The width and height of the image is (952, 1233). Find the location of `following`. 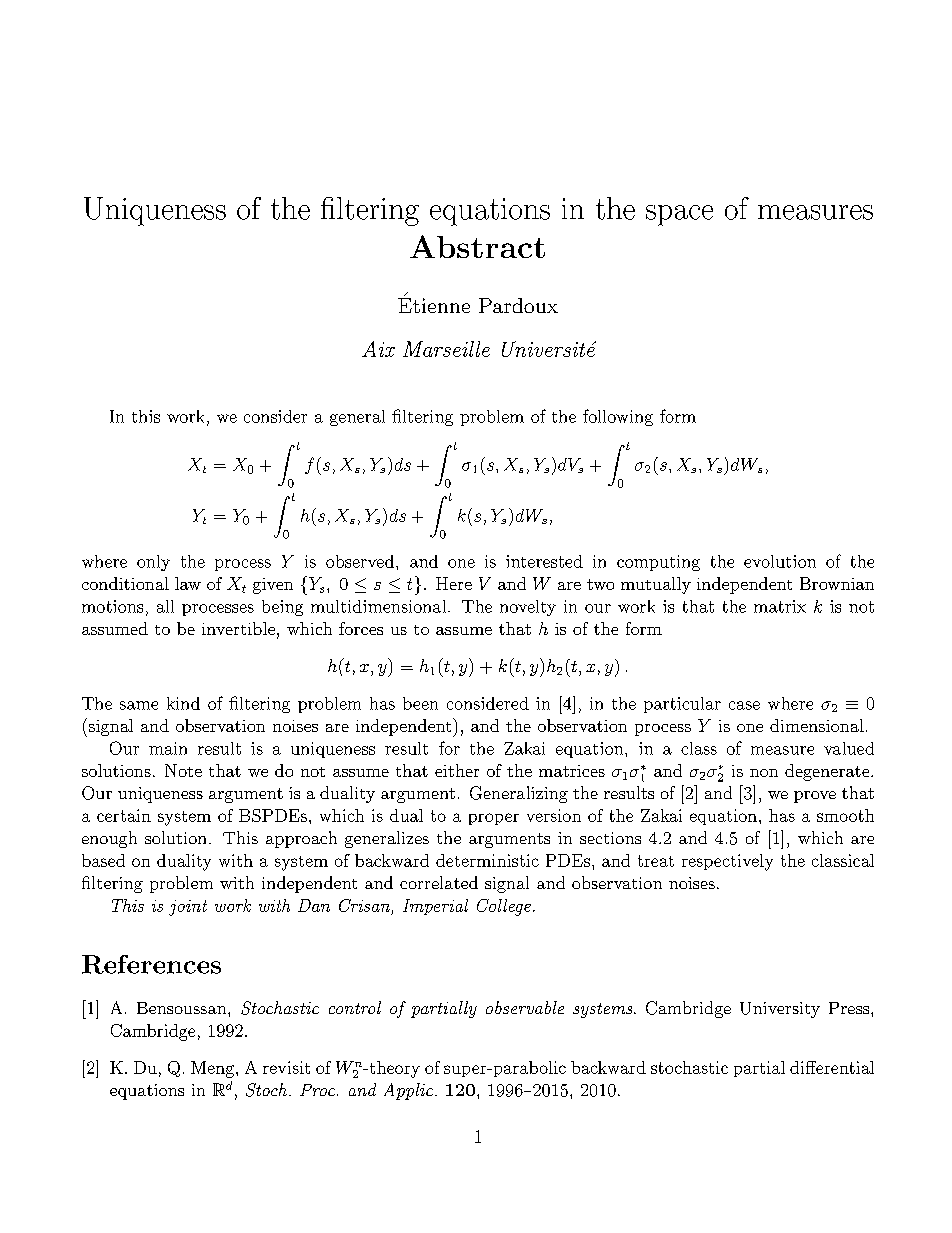

following is located at coordinates (618, 417).
